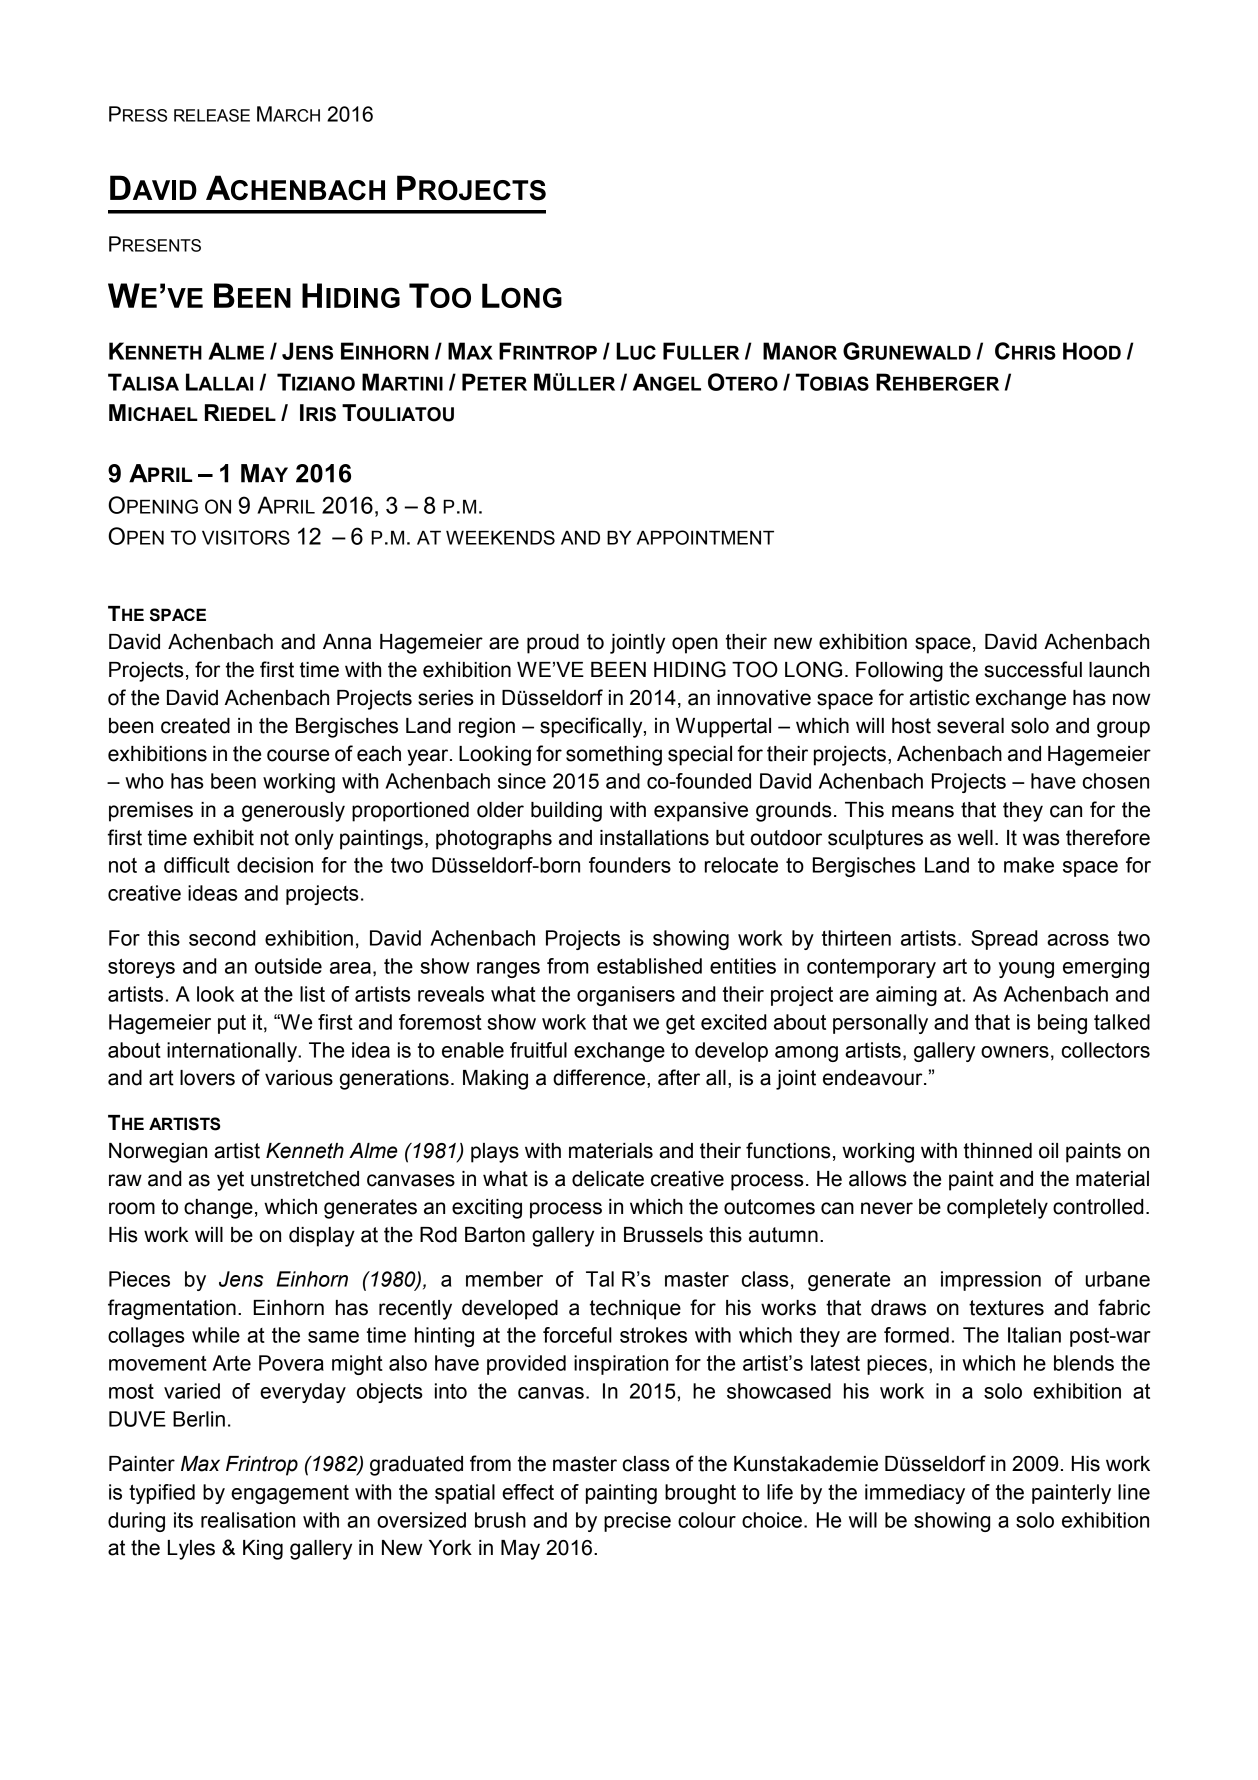 The image size is (1258, 1780). I want to click on difference, so click(600, 1078).
